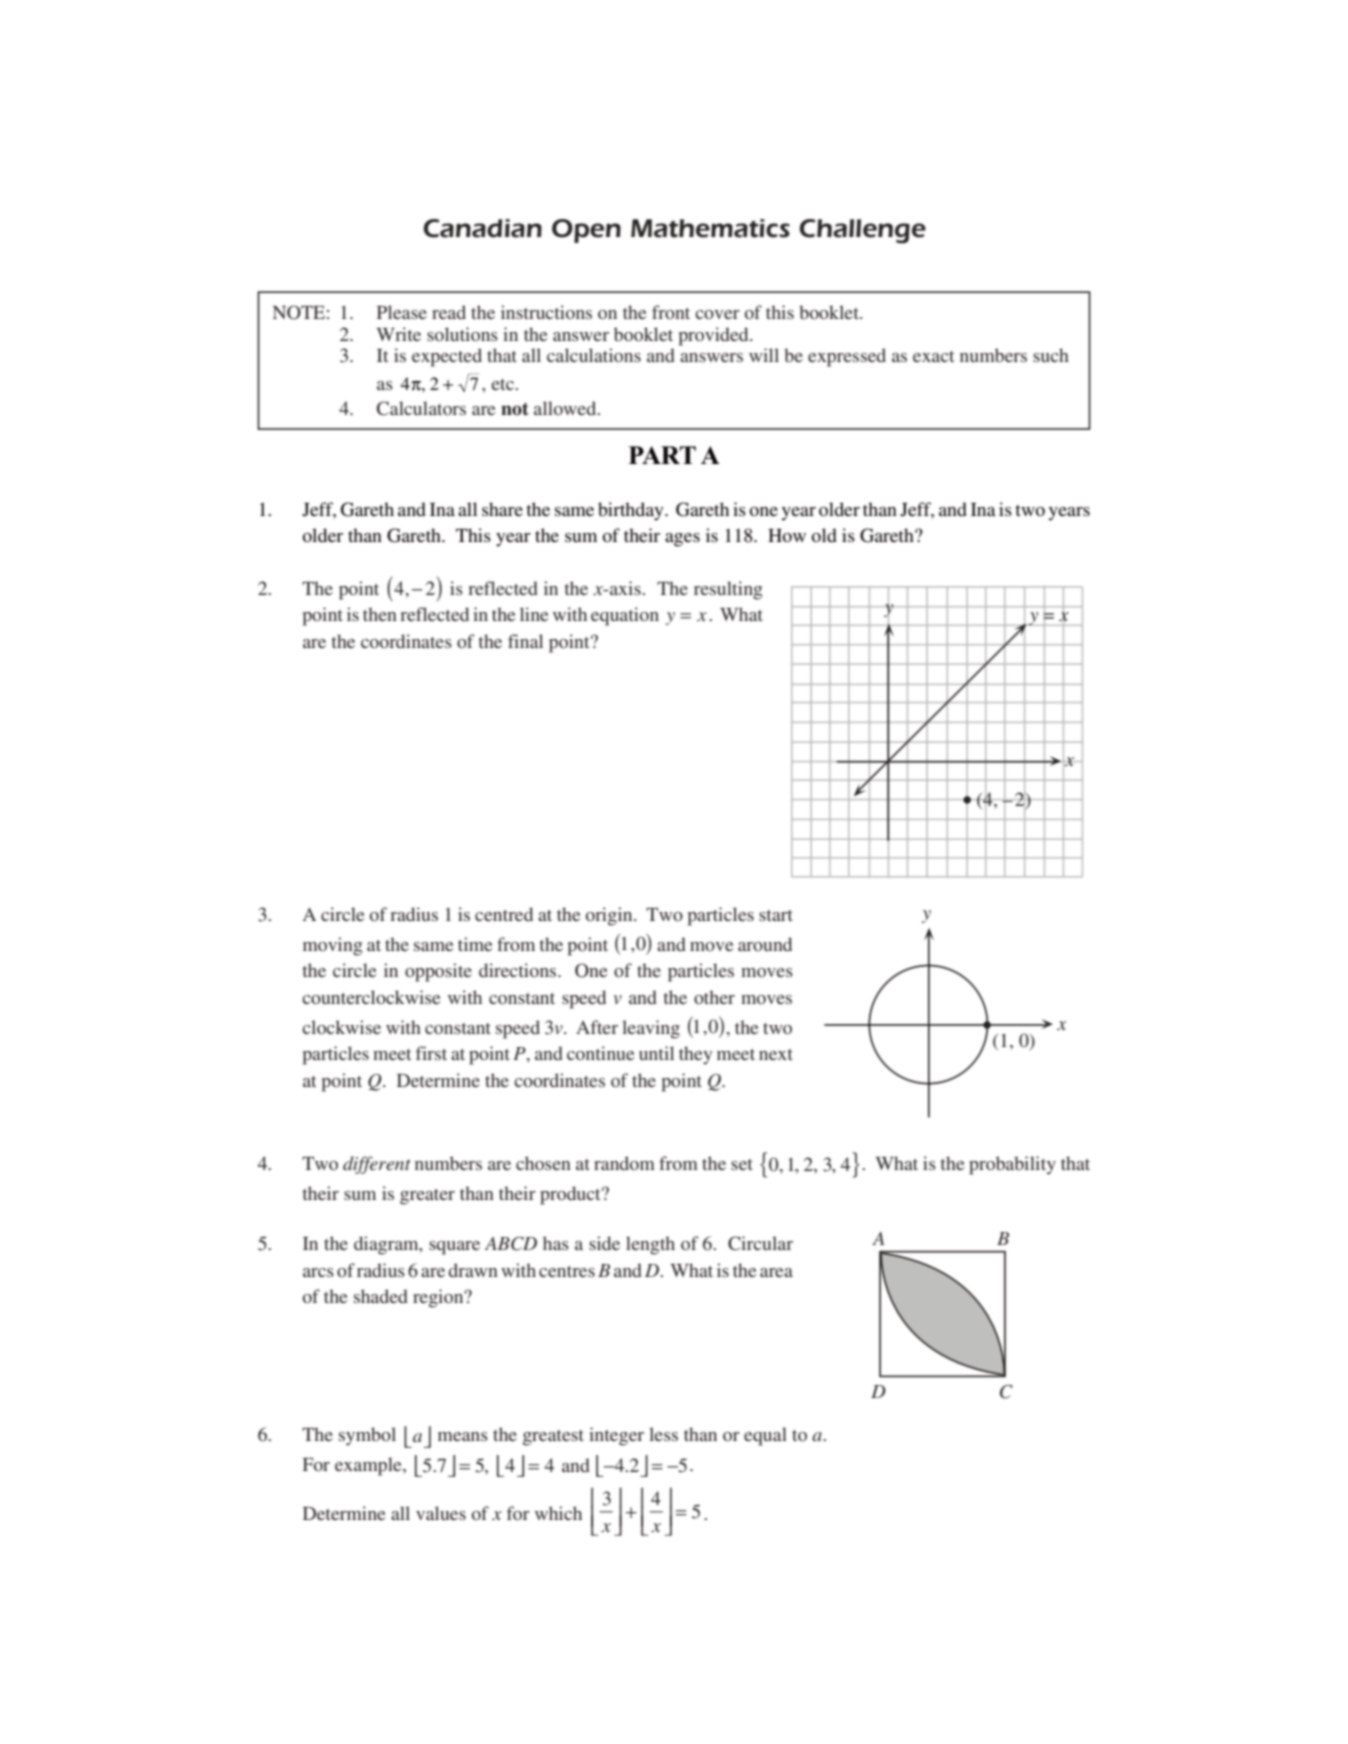  Describe the element at coordinates (369, 1466) in the page. I see `example` at that location.
